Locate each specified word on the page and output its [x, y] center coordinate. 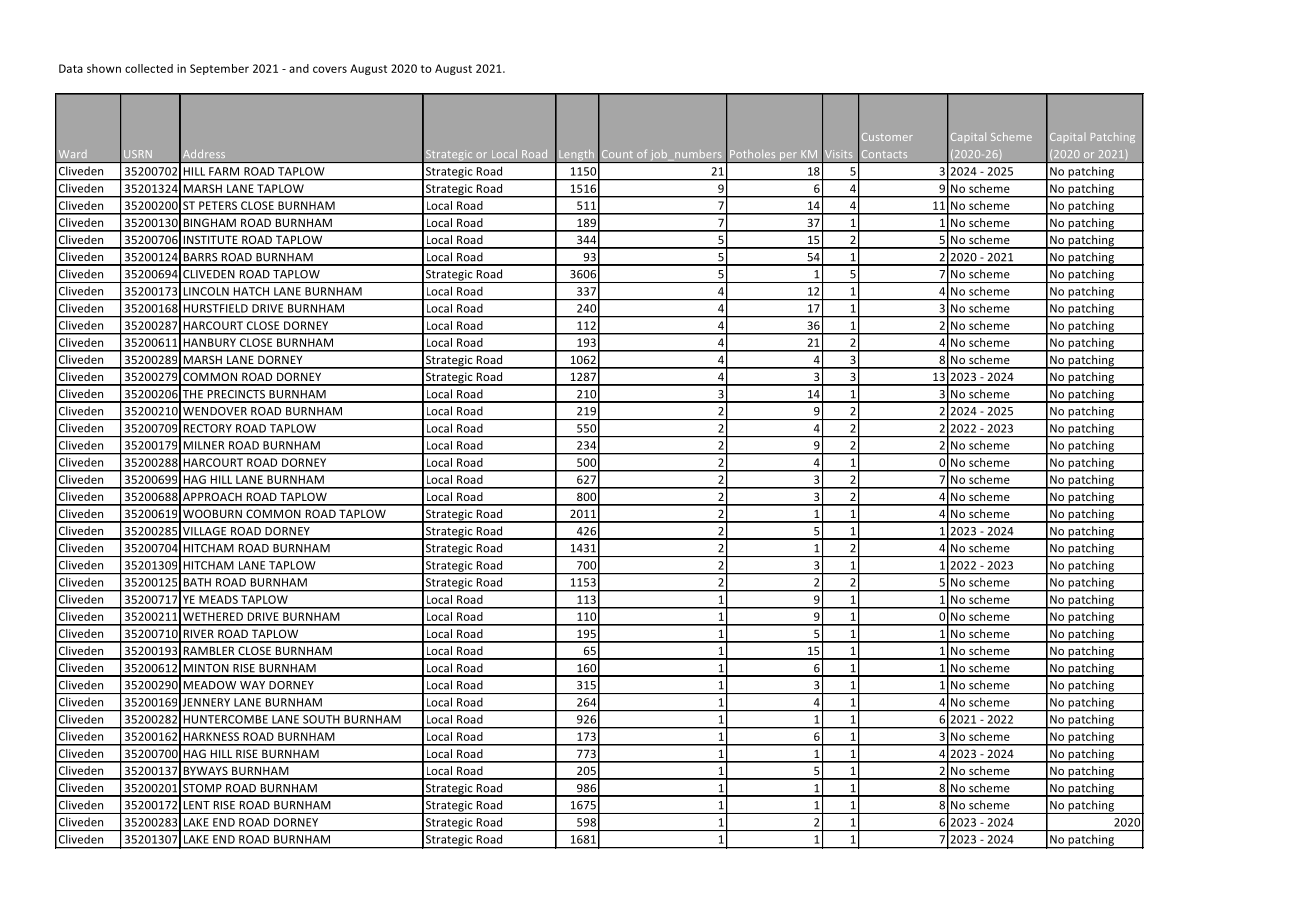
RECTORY [208, 428]
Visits [838, 154]
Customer [887, 137]
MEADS [218, 599]
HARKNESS [211, 736]
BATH [197, 582]
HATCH [251, 291]
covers [330, 69]
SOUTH [321, 719]
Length [577, 156]
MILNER [204, 445]
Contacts [884, 154]
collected [149, 68]
